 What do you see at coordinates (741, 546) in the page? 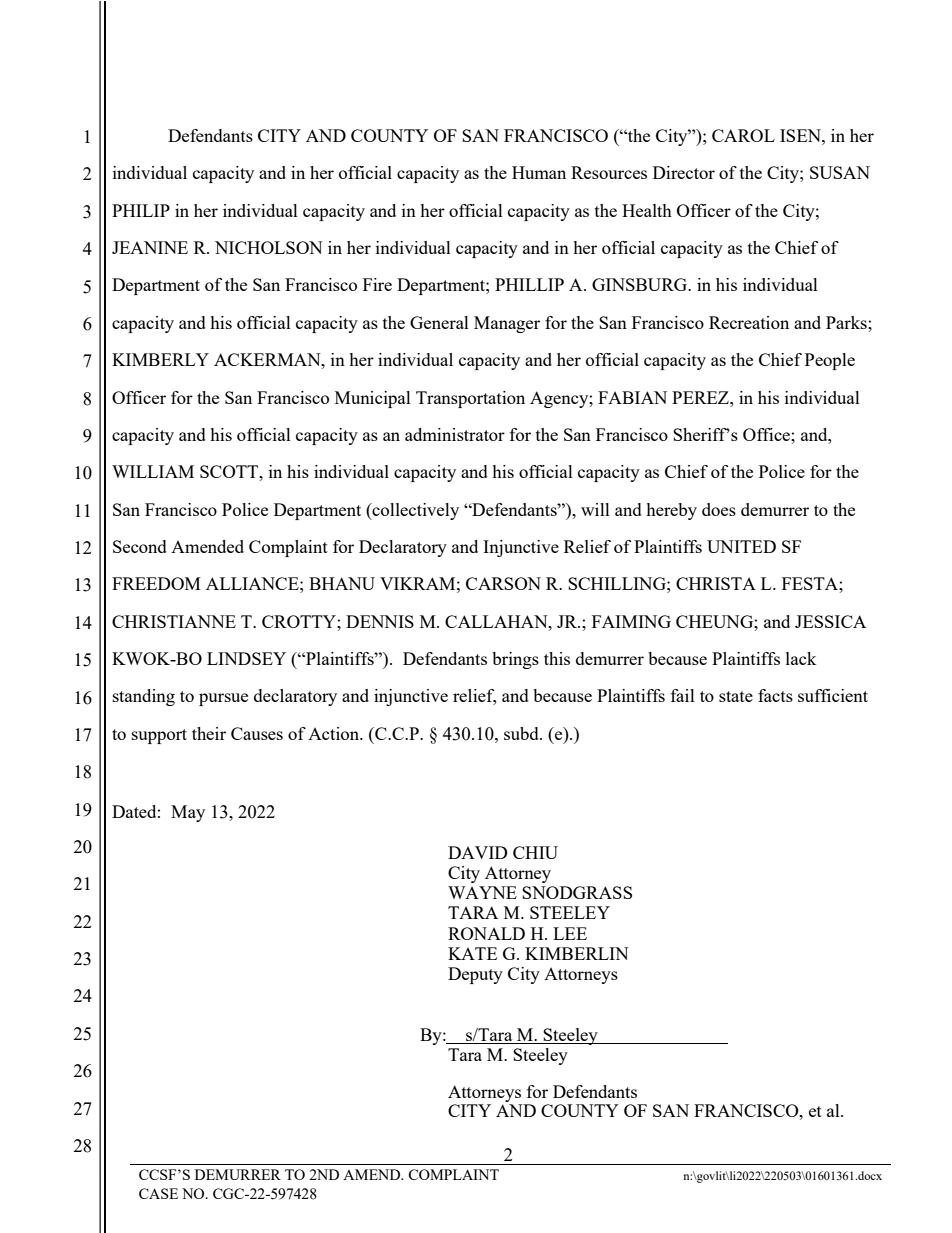
I see `UNITED` at bounding box center [741, 546].
